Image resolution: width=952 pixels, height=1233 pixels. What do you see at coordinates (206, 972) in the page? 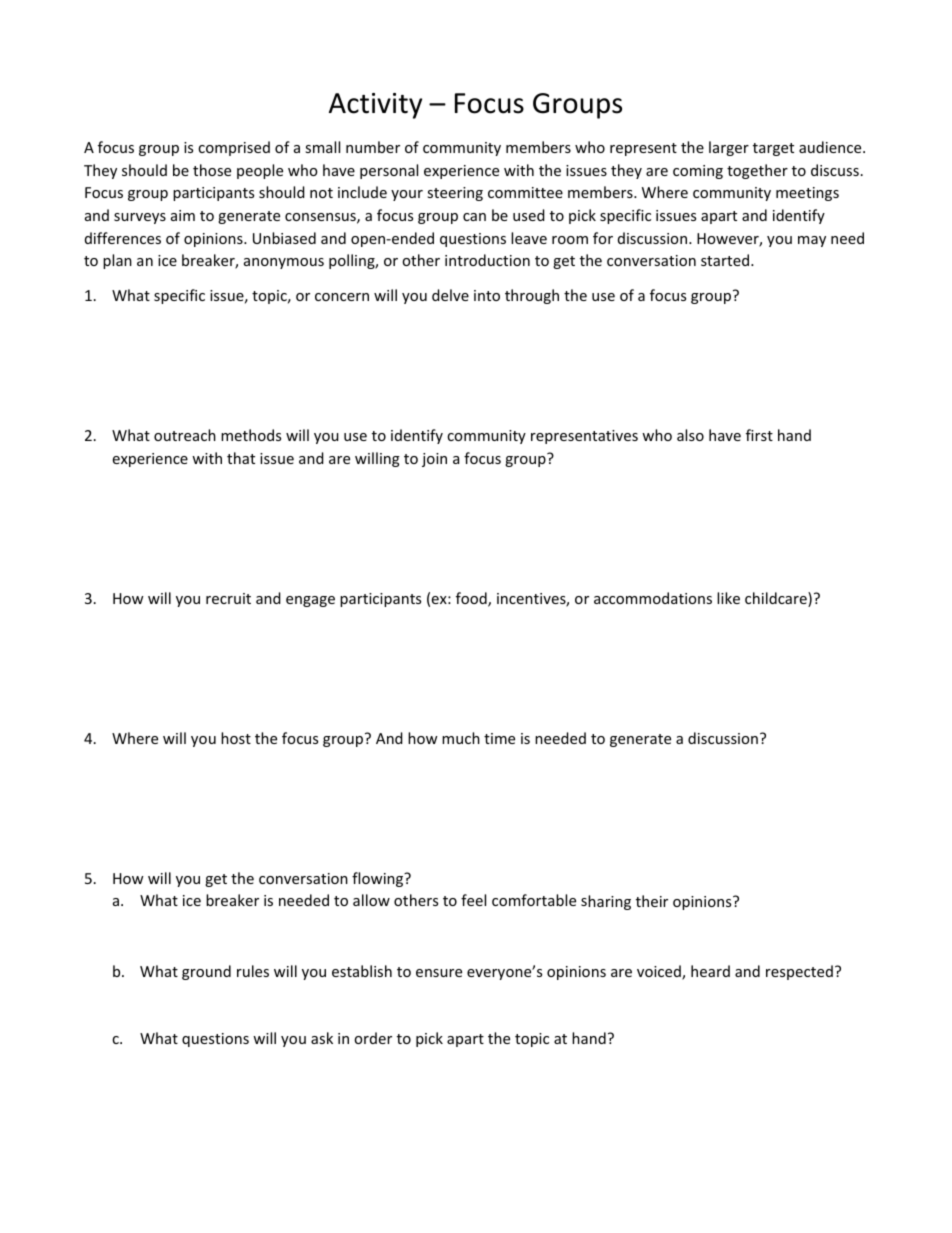
I see `ground` at bounding box center [206, 972].
